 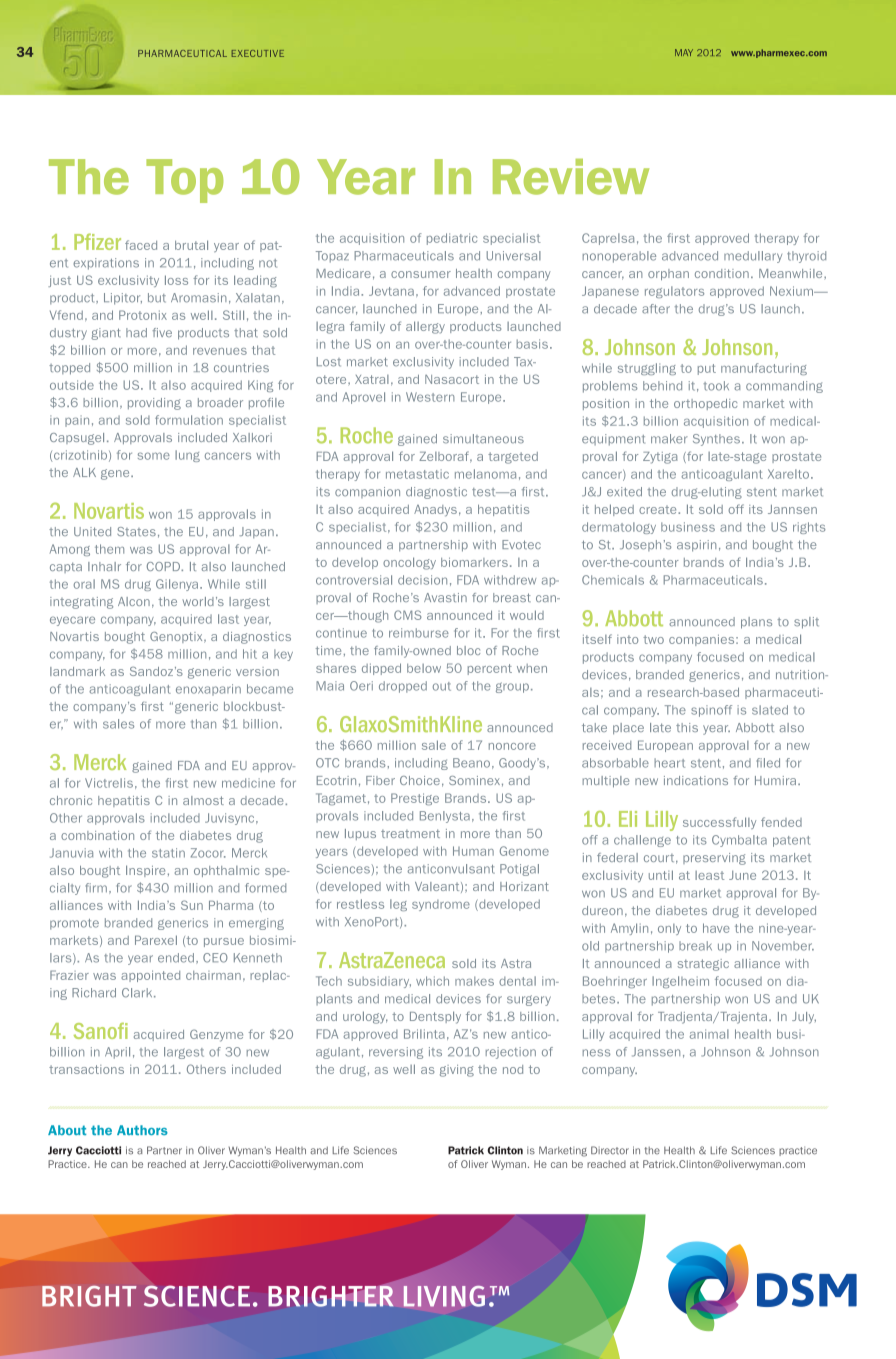 I want to click on giving, so click(x=457, y=1071).
